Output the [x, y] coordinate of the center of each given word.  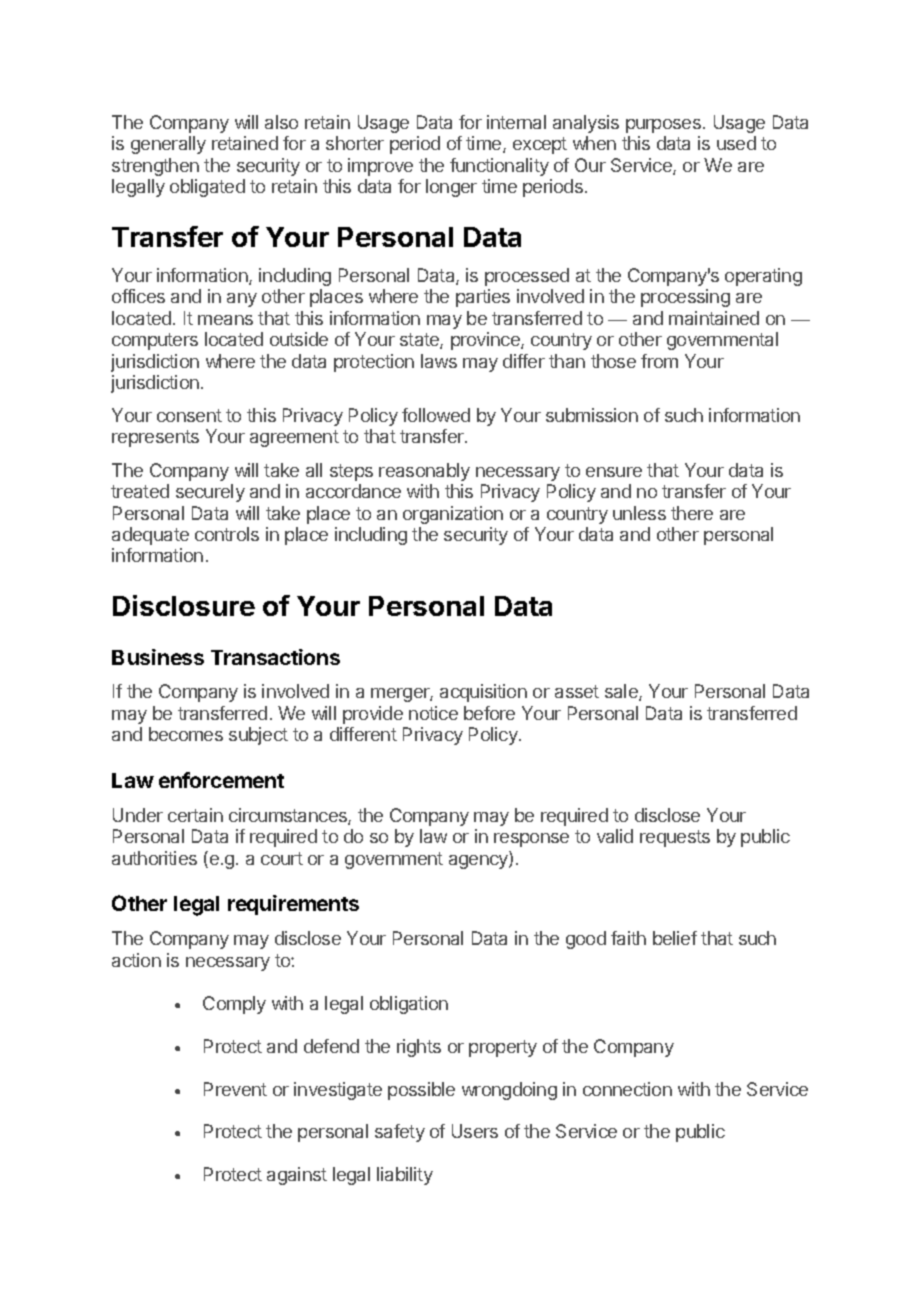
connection [627, 1089]
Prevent [235, 1089]
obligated [207, 188]
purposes [663, 126]
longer [451, 188]
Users [475, 1131]
